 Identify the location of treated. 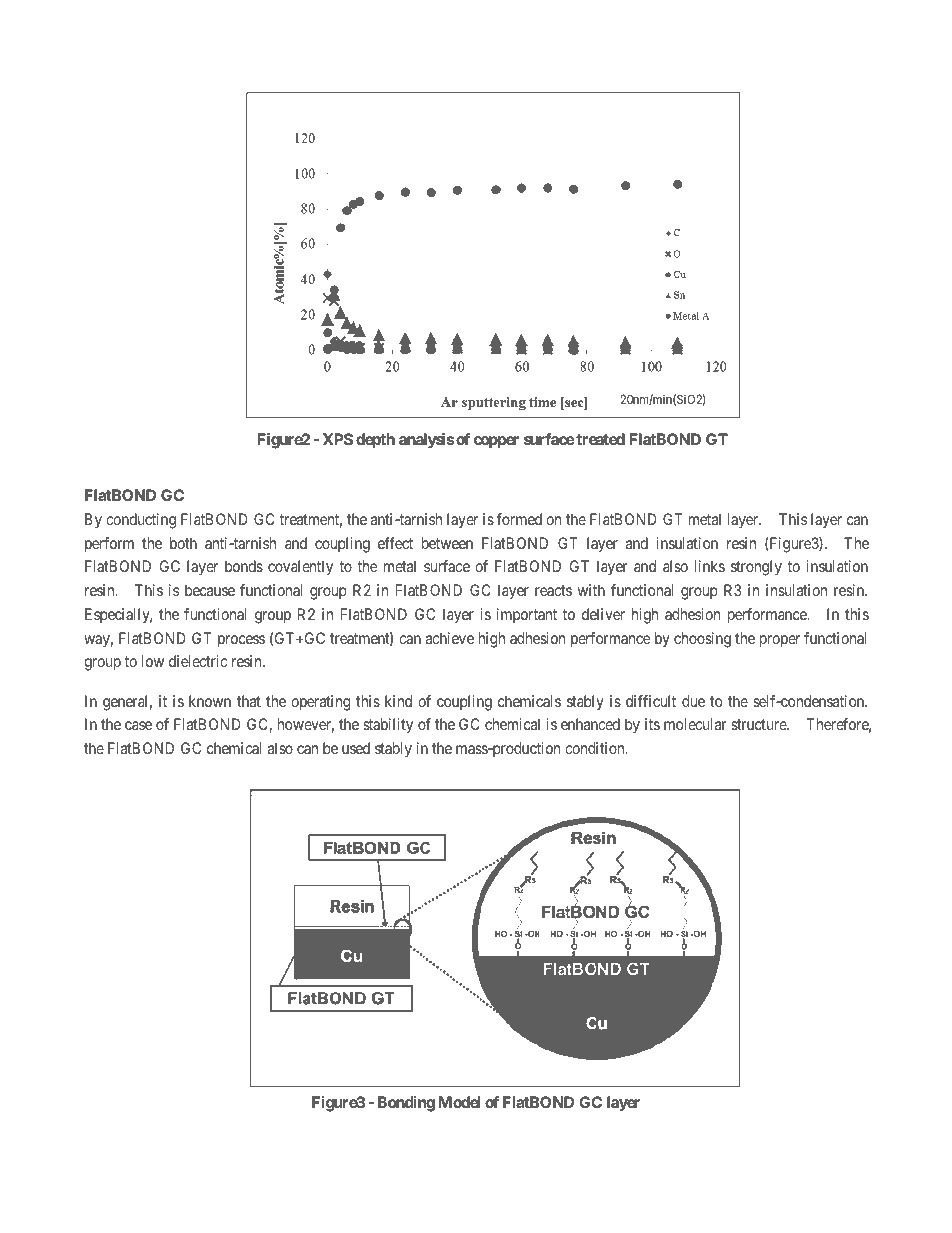
(599, 439).
